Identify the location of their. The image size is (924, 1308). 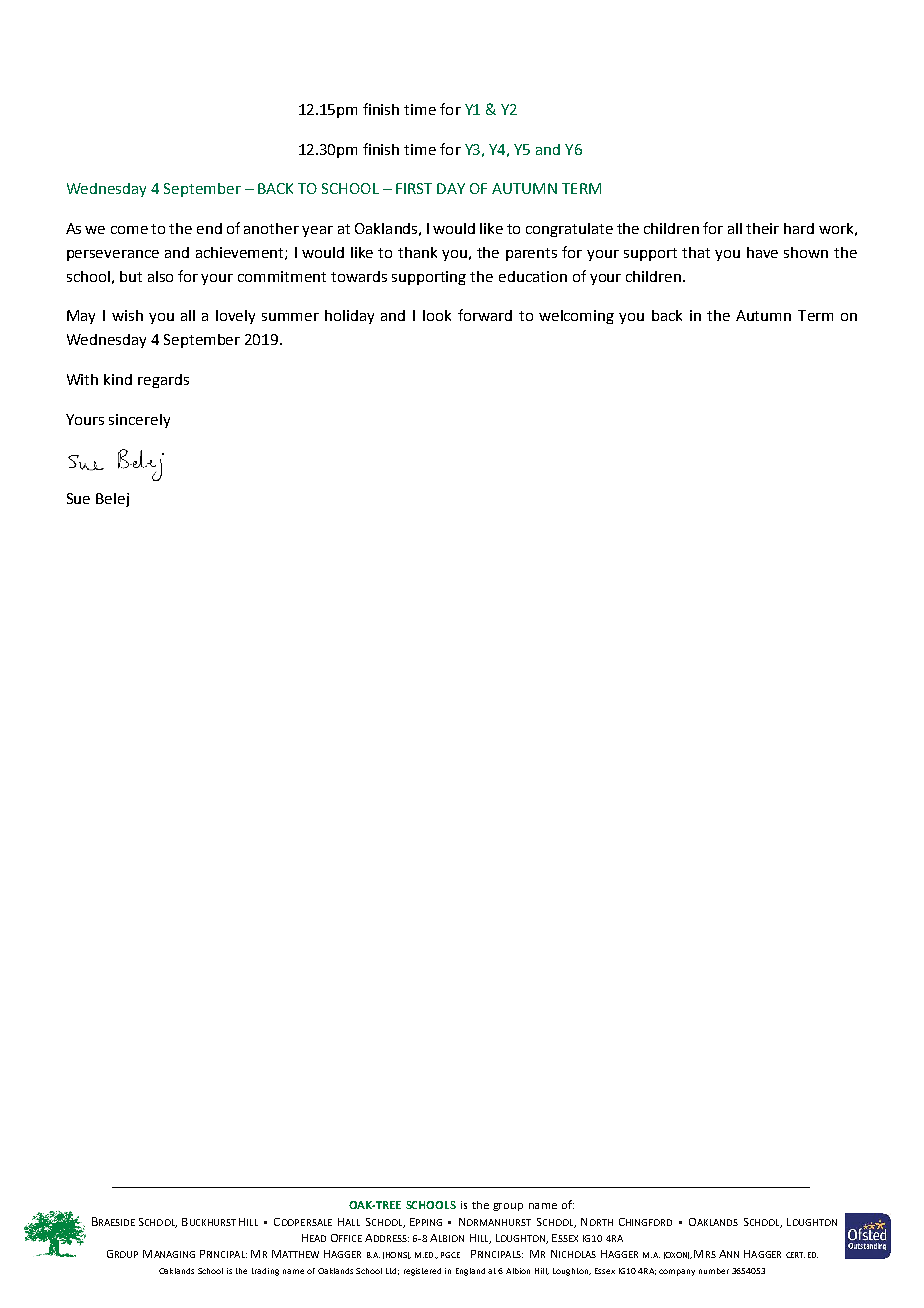
(762, 228).
